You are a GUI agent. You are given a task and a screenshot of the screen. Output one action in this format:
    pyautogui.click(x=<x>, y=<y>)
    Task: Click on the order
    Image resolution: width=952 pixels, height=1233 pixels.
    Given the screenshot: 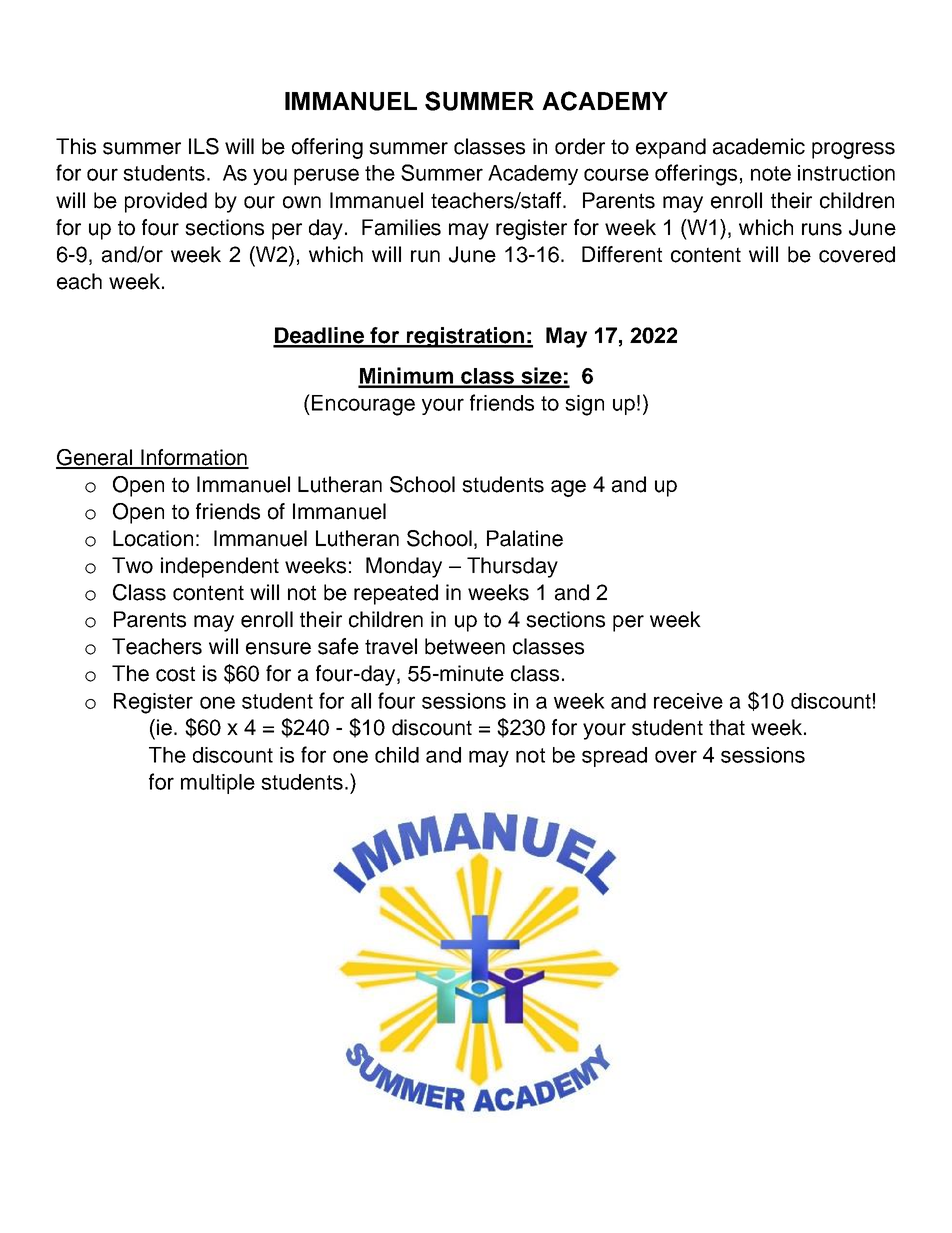 What is the action you would take?
    pyautogui.click(x=580, y=146)
